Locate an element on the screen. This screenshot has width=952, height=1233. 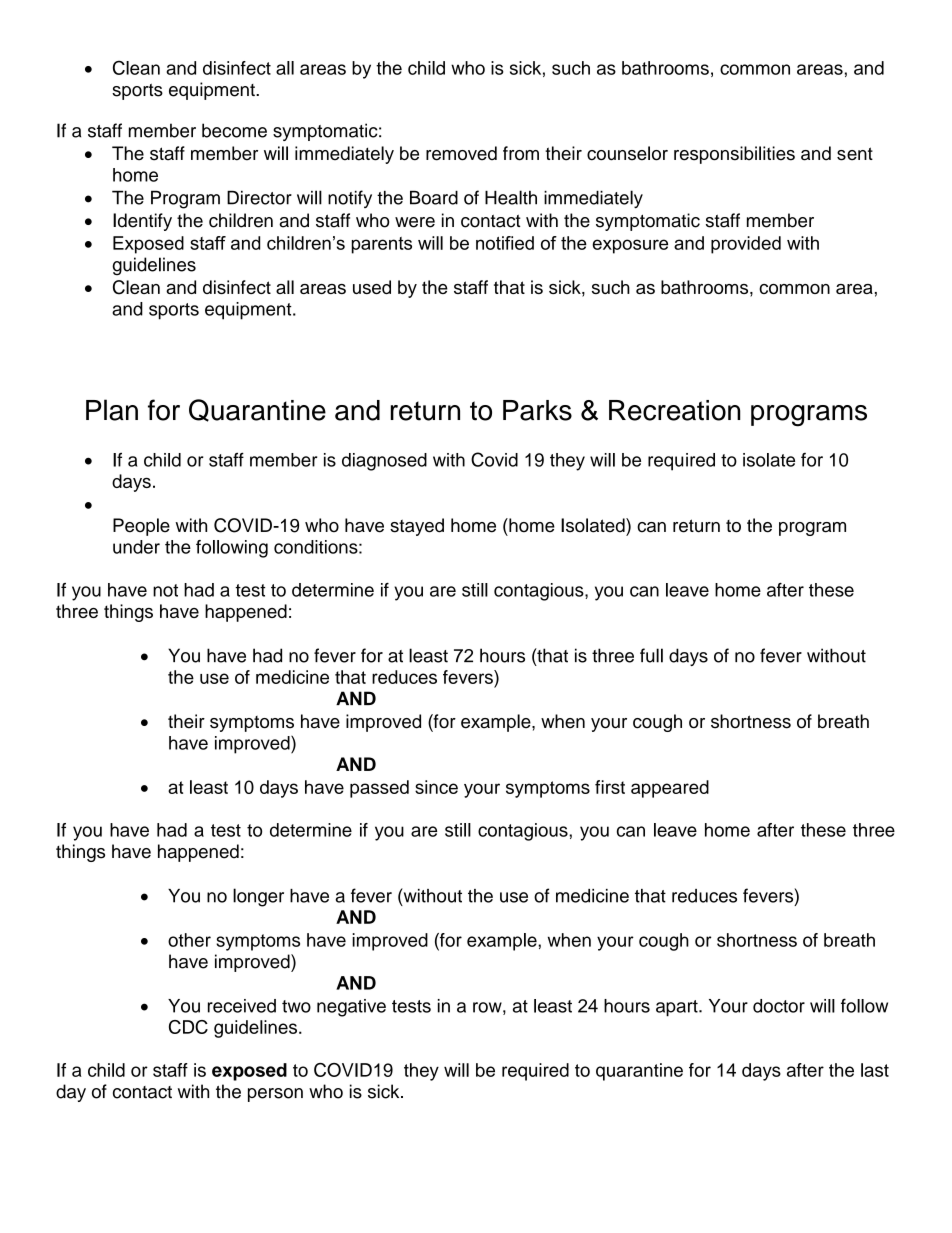
full is located at coordinates (651, 655).
